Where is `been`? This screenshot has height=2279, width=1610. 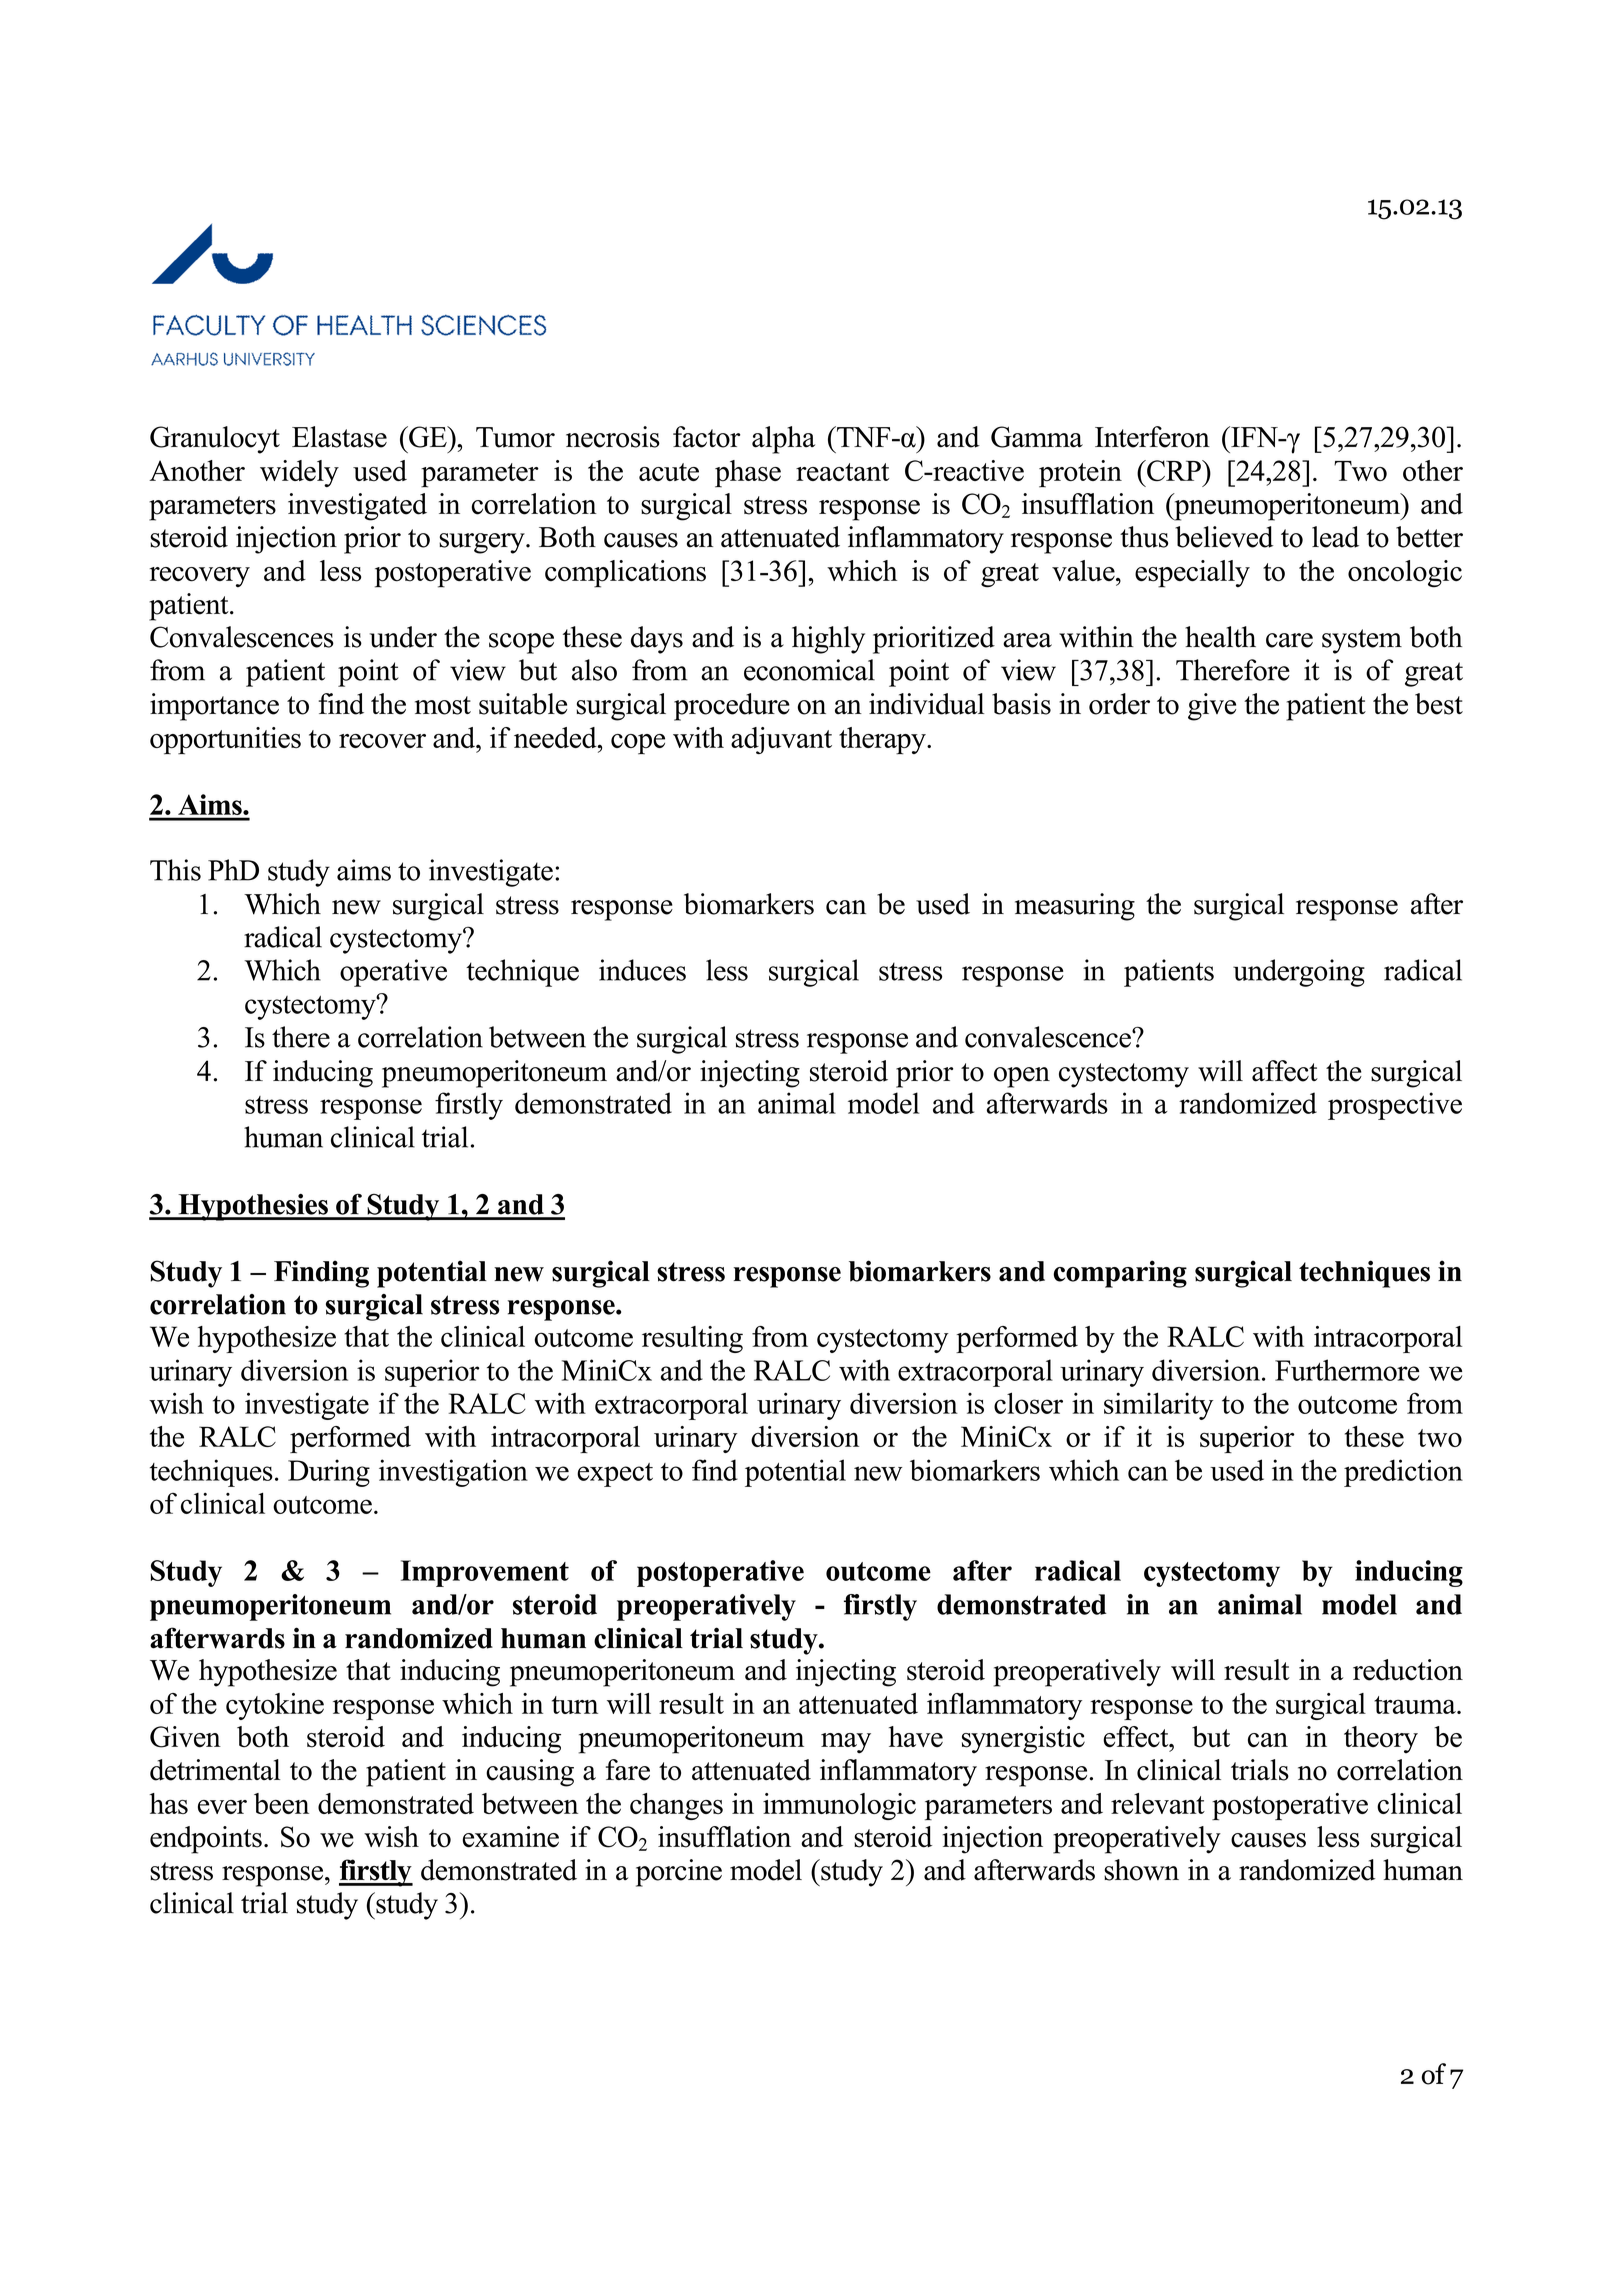
been is located at coordinates (281, 1803).
